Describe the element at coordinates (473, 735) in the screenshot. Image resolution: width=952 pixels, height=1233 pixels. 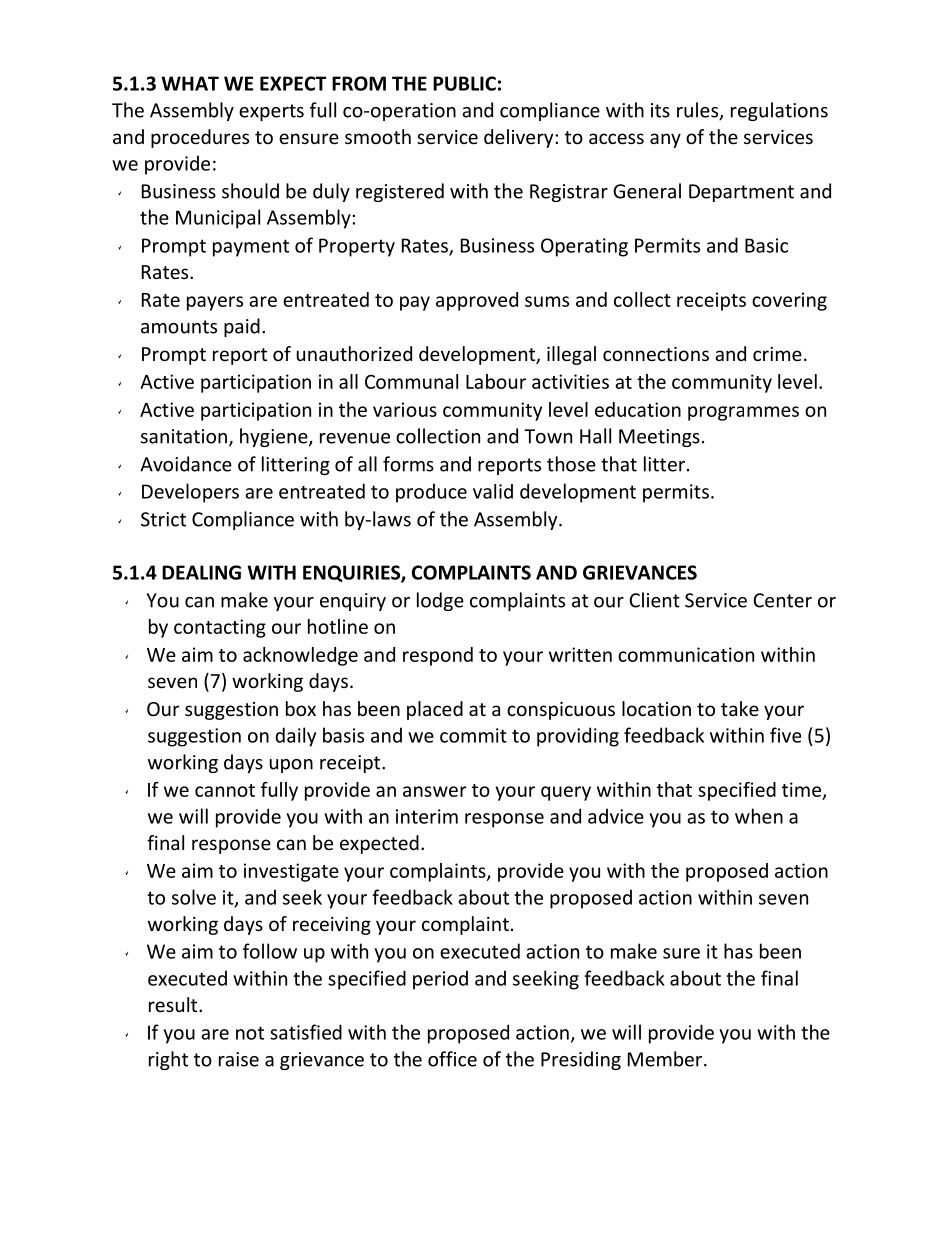
I see `commit` at that location.
